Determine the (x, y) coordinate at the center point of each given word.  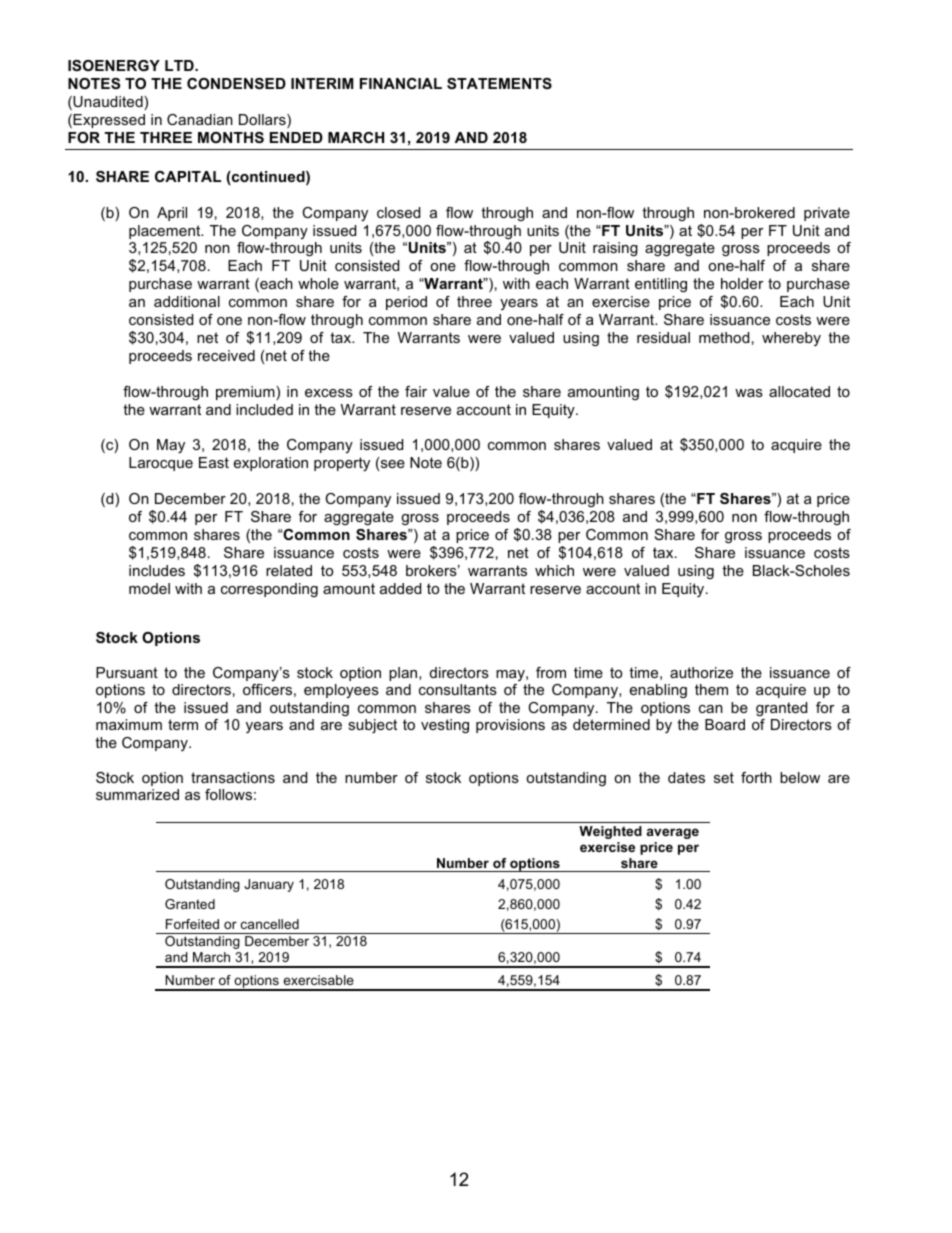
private (827, 214)
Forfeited (192, 924)
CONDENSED (236, 83)
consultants (458, 689)
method (724, 337)
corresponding (269, 590)
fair (416, 391)
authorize (701, 672)
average (673, 833)
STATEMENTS (499, 83)
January (269, 885)
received (226, 355)
